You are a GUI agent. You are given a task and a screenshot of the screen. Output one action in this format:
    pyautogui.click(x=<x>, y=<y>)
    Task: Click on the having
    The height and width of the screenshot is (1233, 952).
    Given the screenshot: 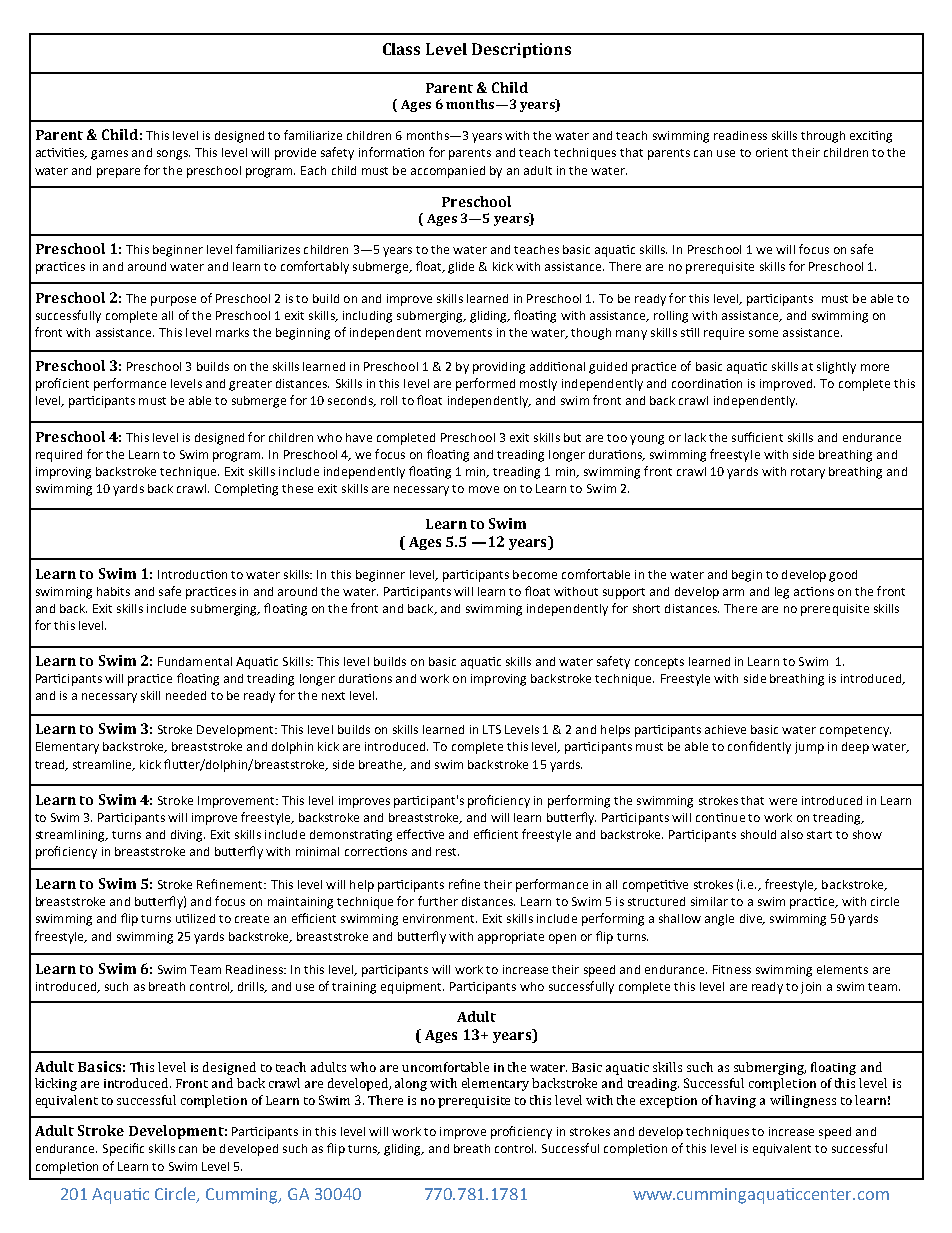 What is the action you would take?
    pyautogui.click(x=735, y=1101)
